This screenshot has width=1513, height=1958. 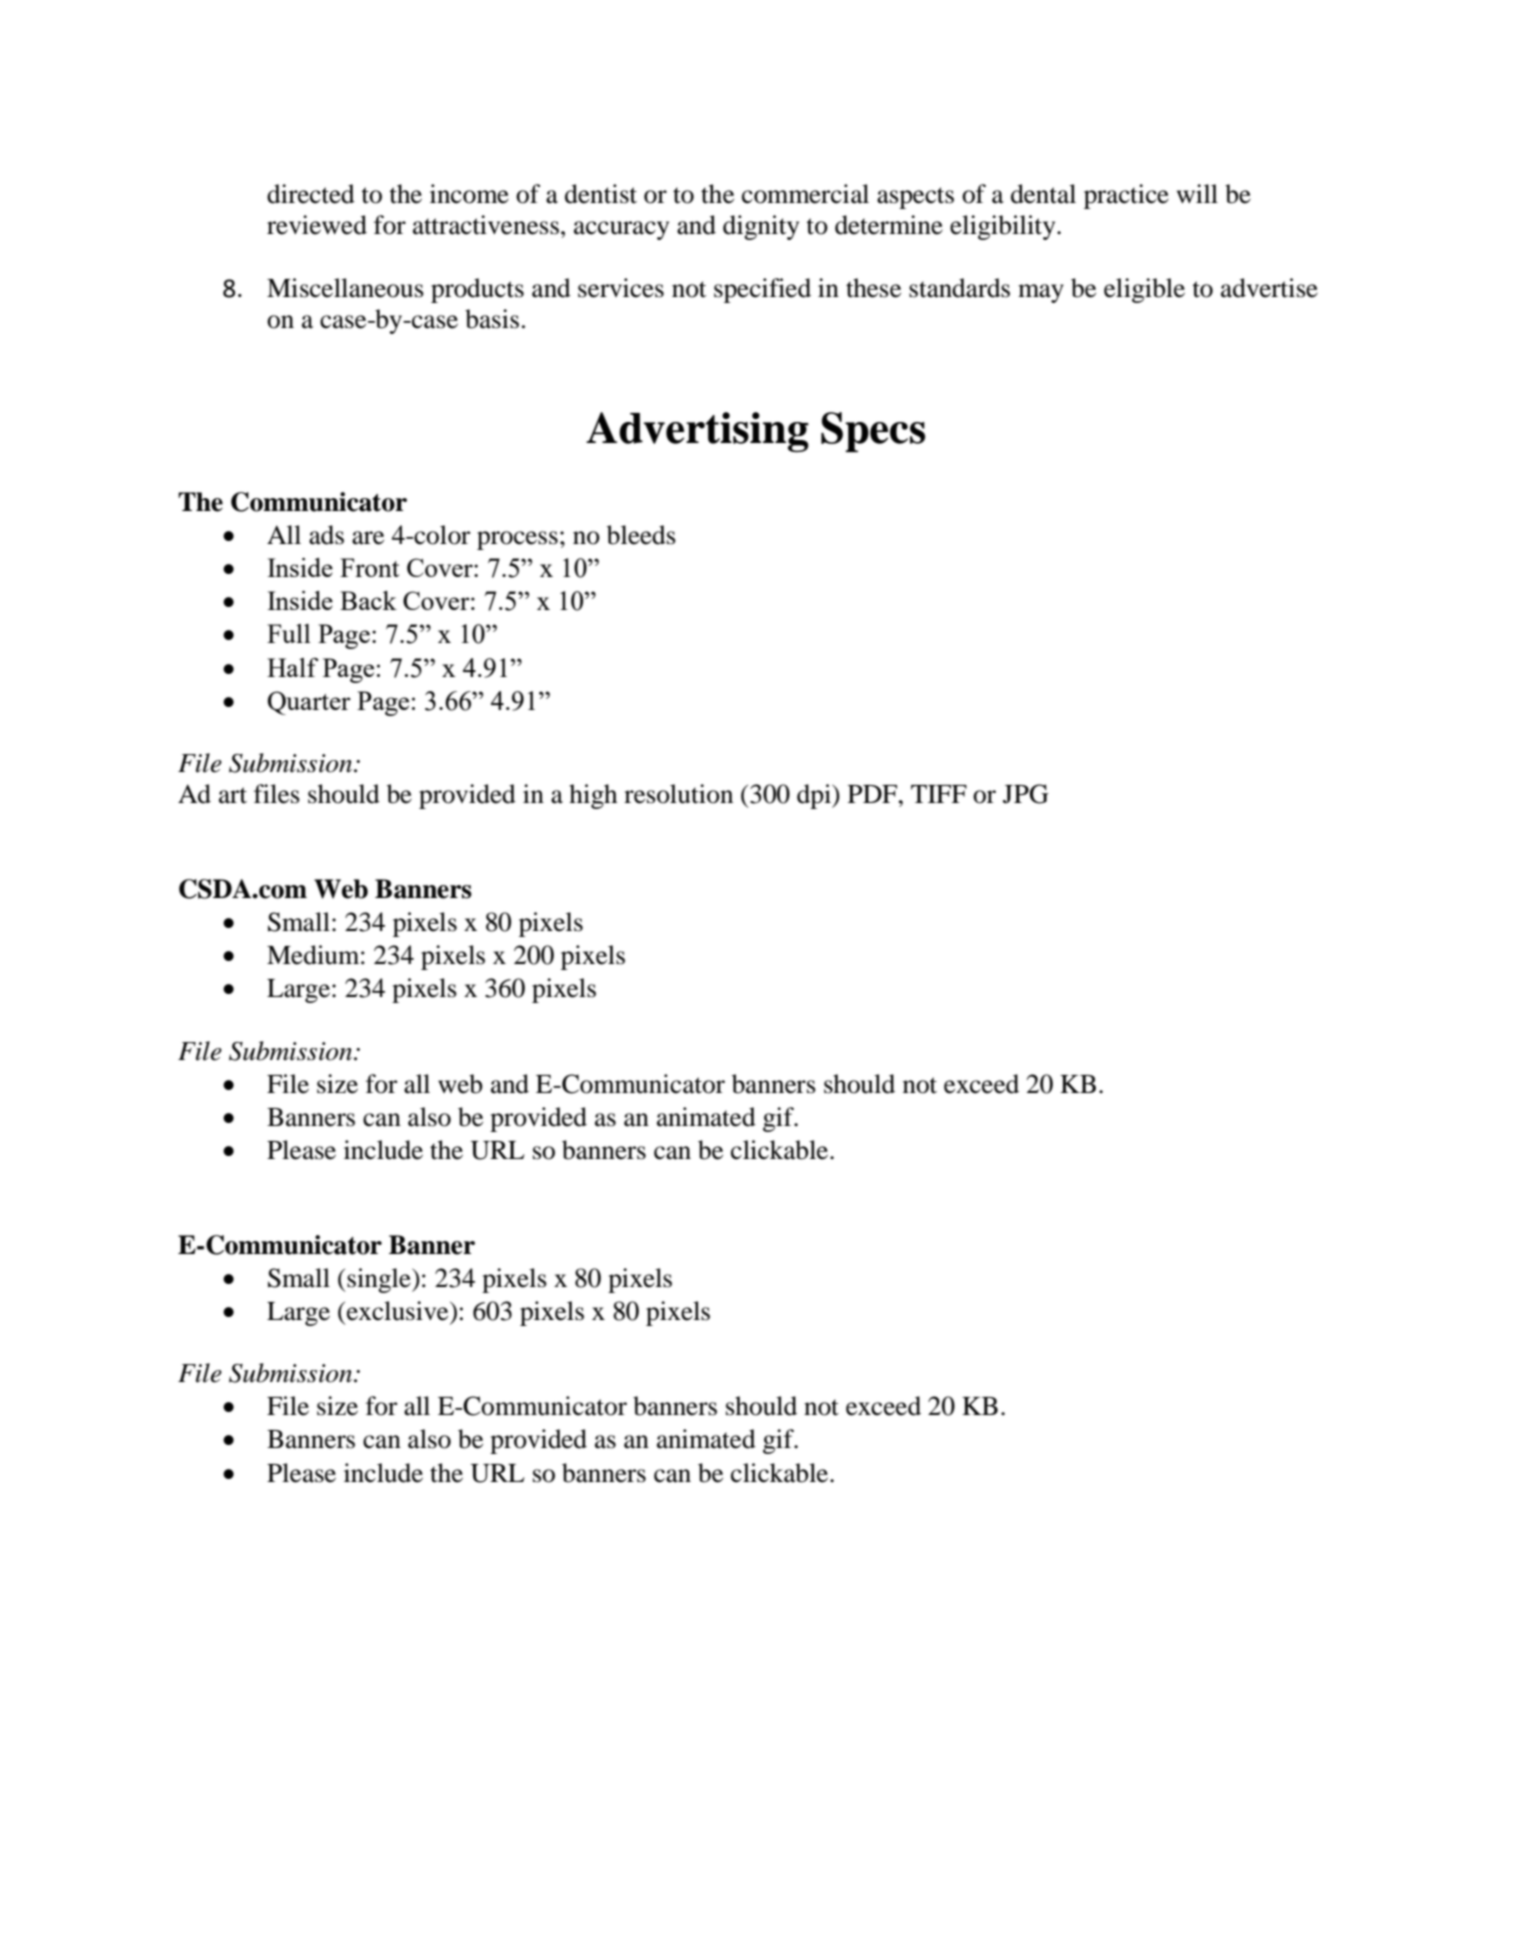 I want to click on Quarter, so click(x=309, y=703).
